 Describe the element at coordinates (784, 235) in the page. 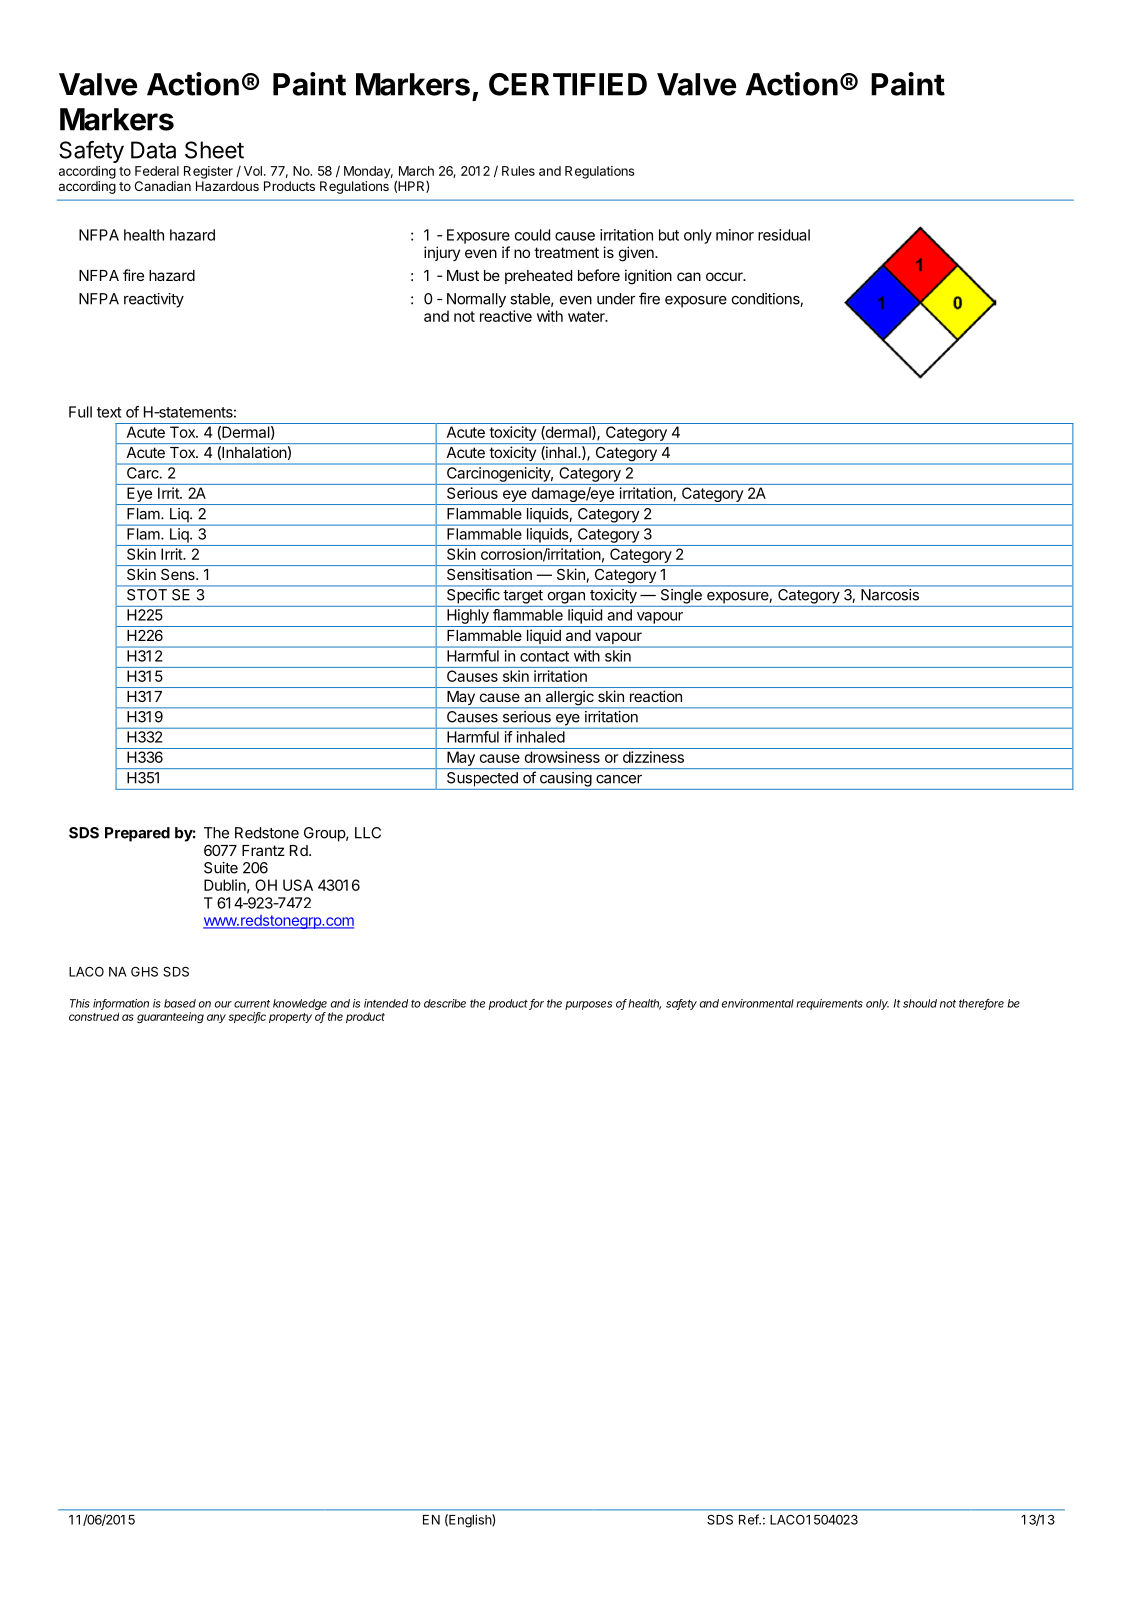

I see `residual` at that location.
